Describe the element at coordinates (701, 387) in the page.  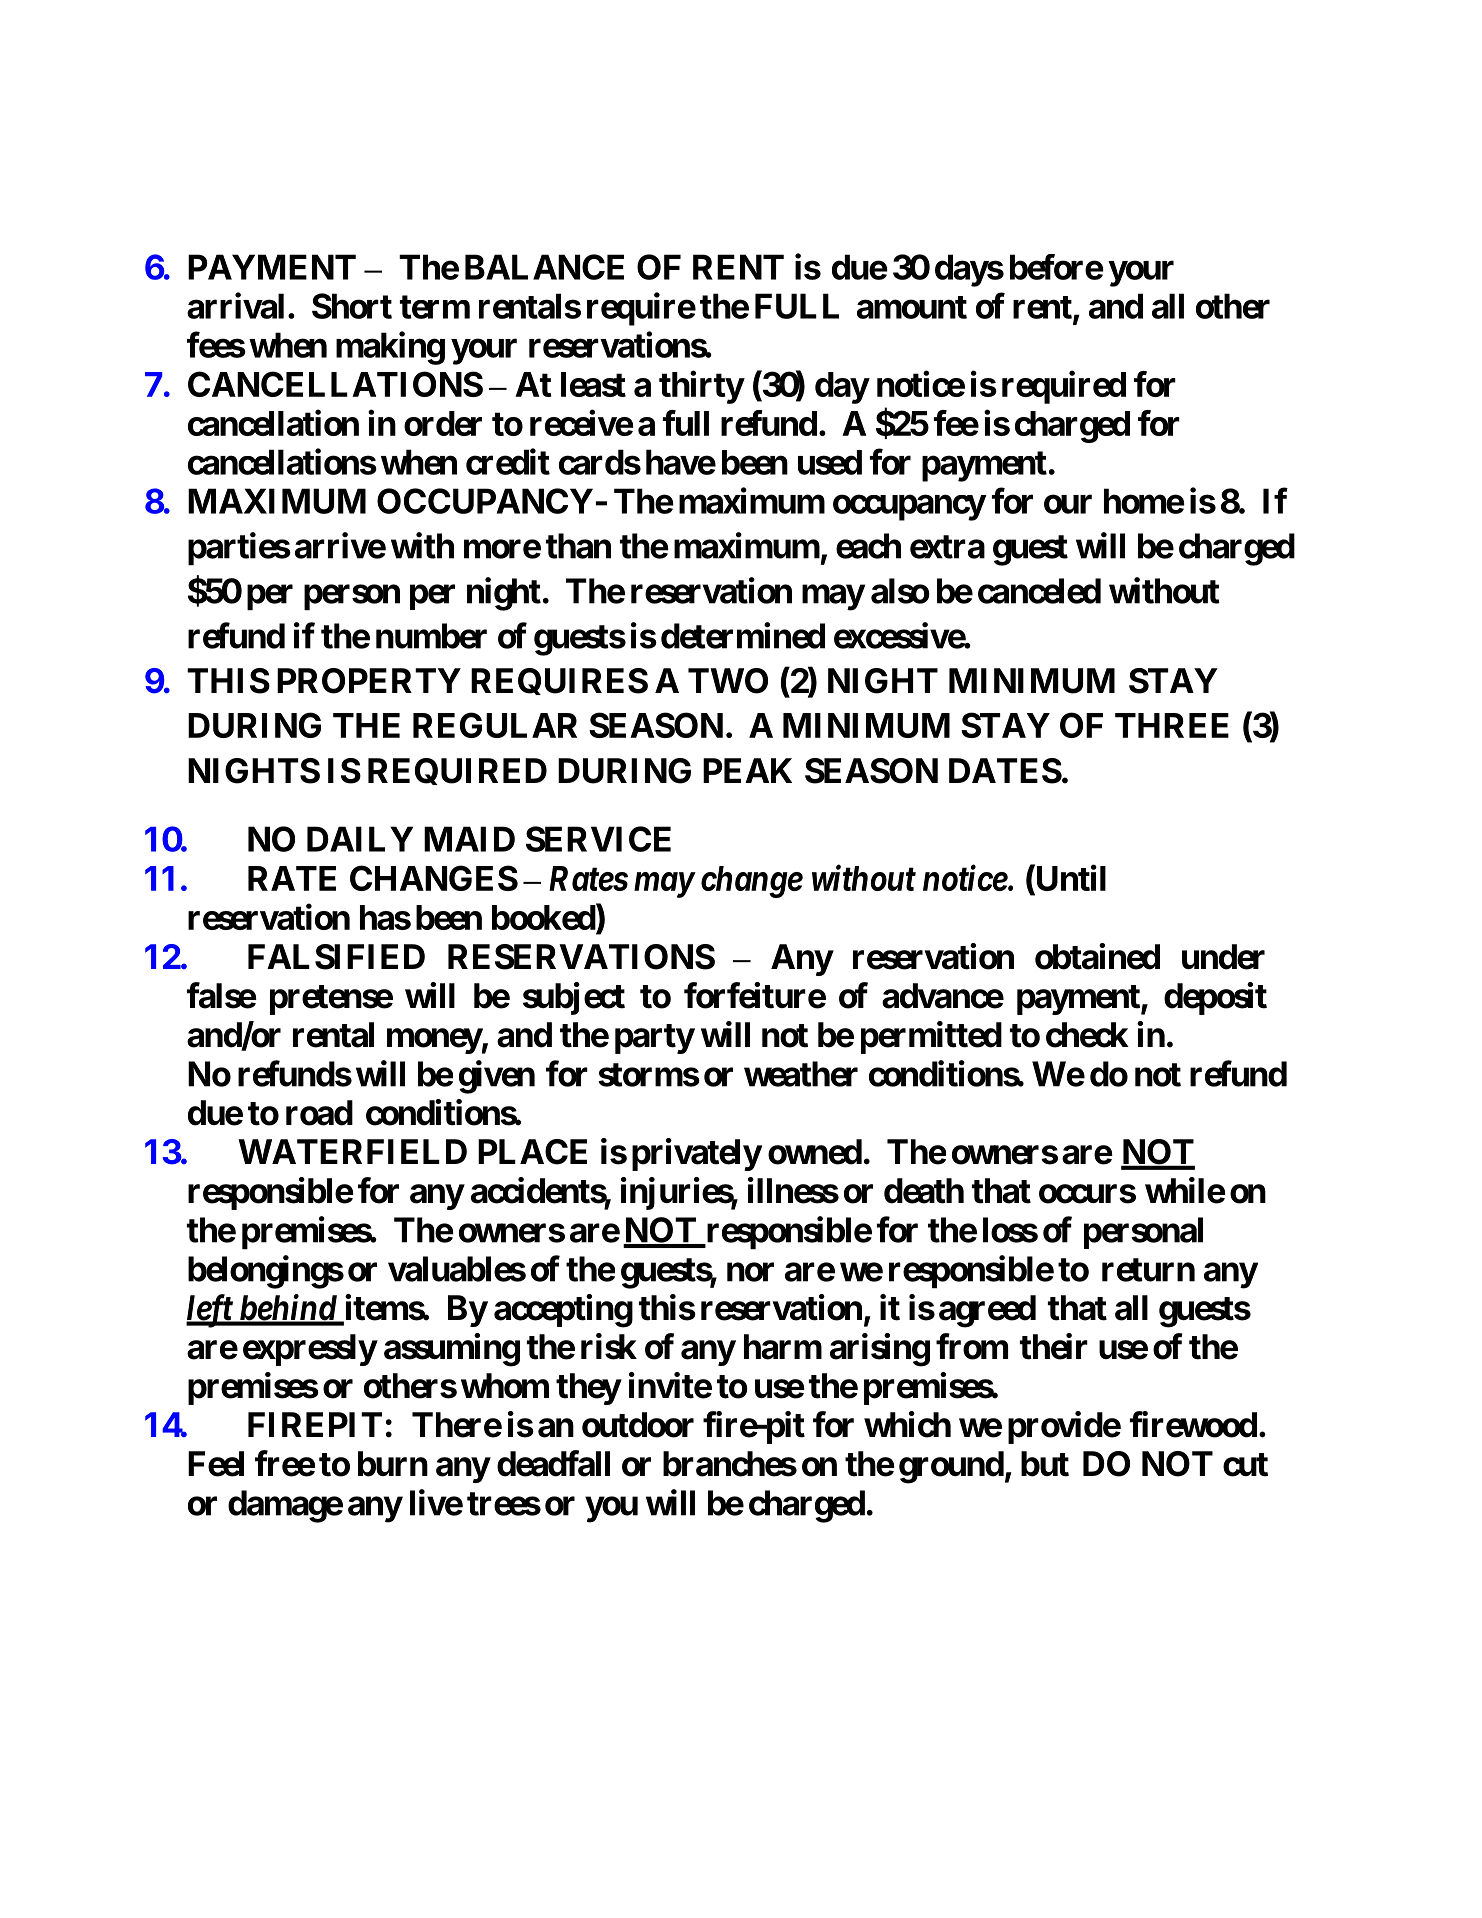
I see `thirty` at that location.
